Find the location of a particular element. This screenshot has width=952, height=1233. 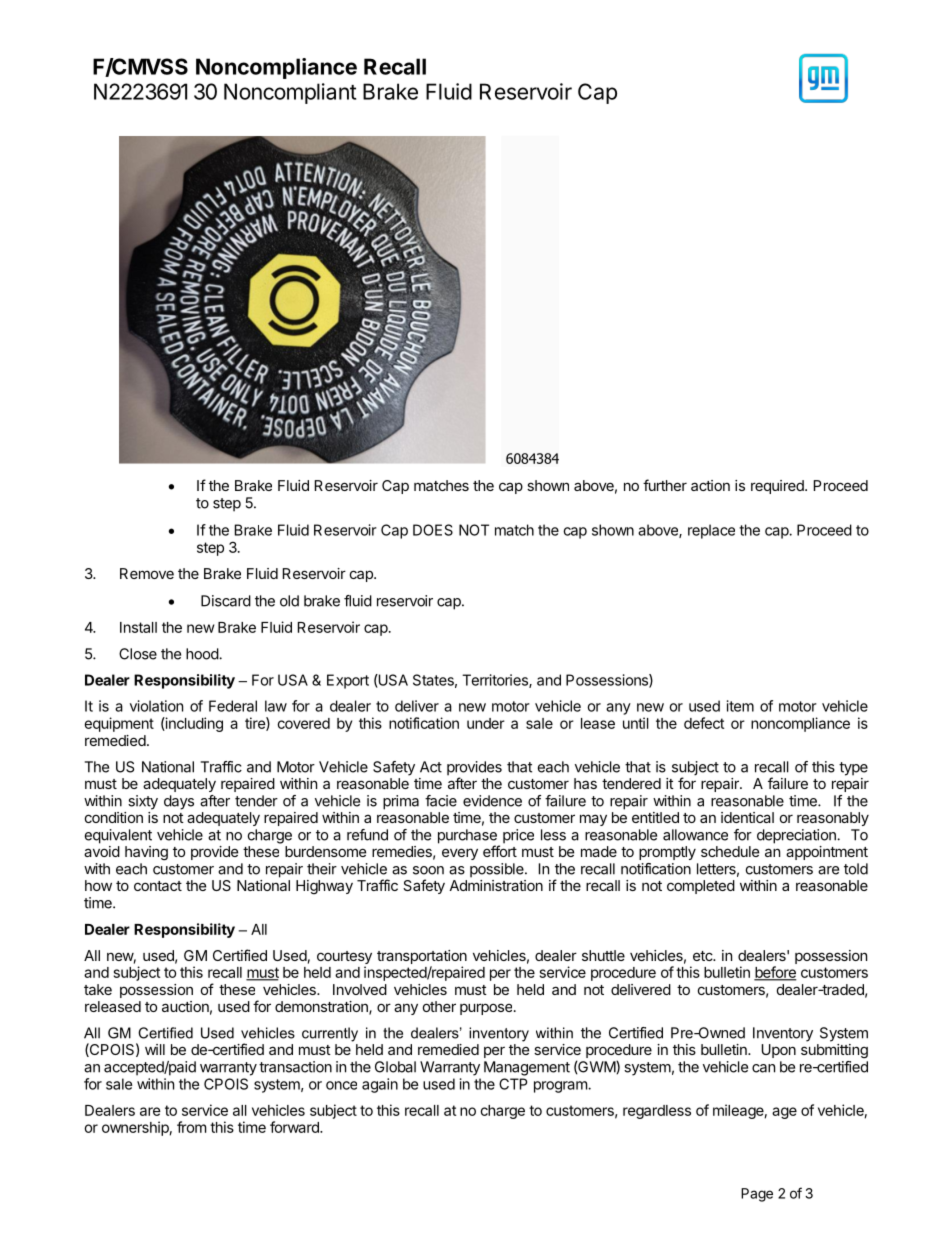

CTP is located at coordinates (513, 1084).
